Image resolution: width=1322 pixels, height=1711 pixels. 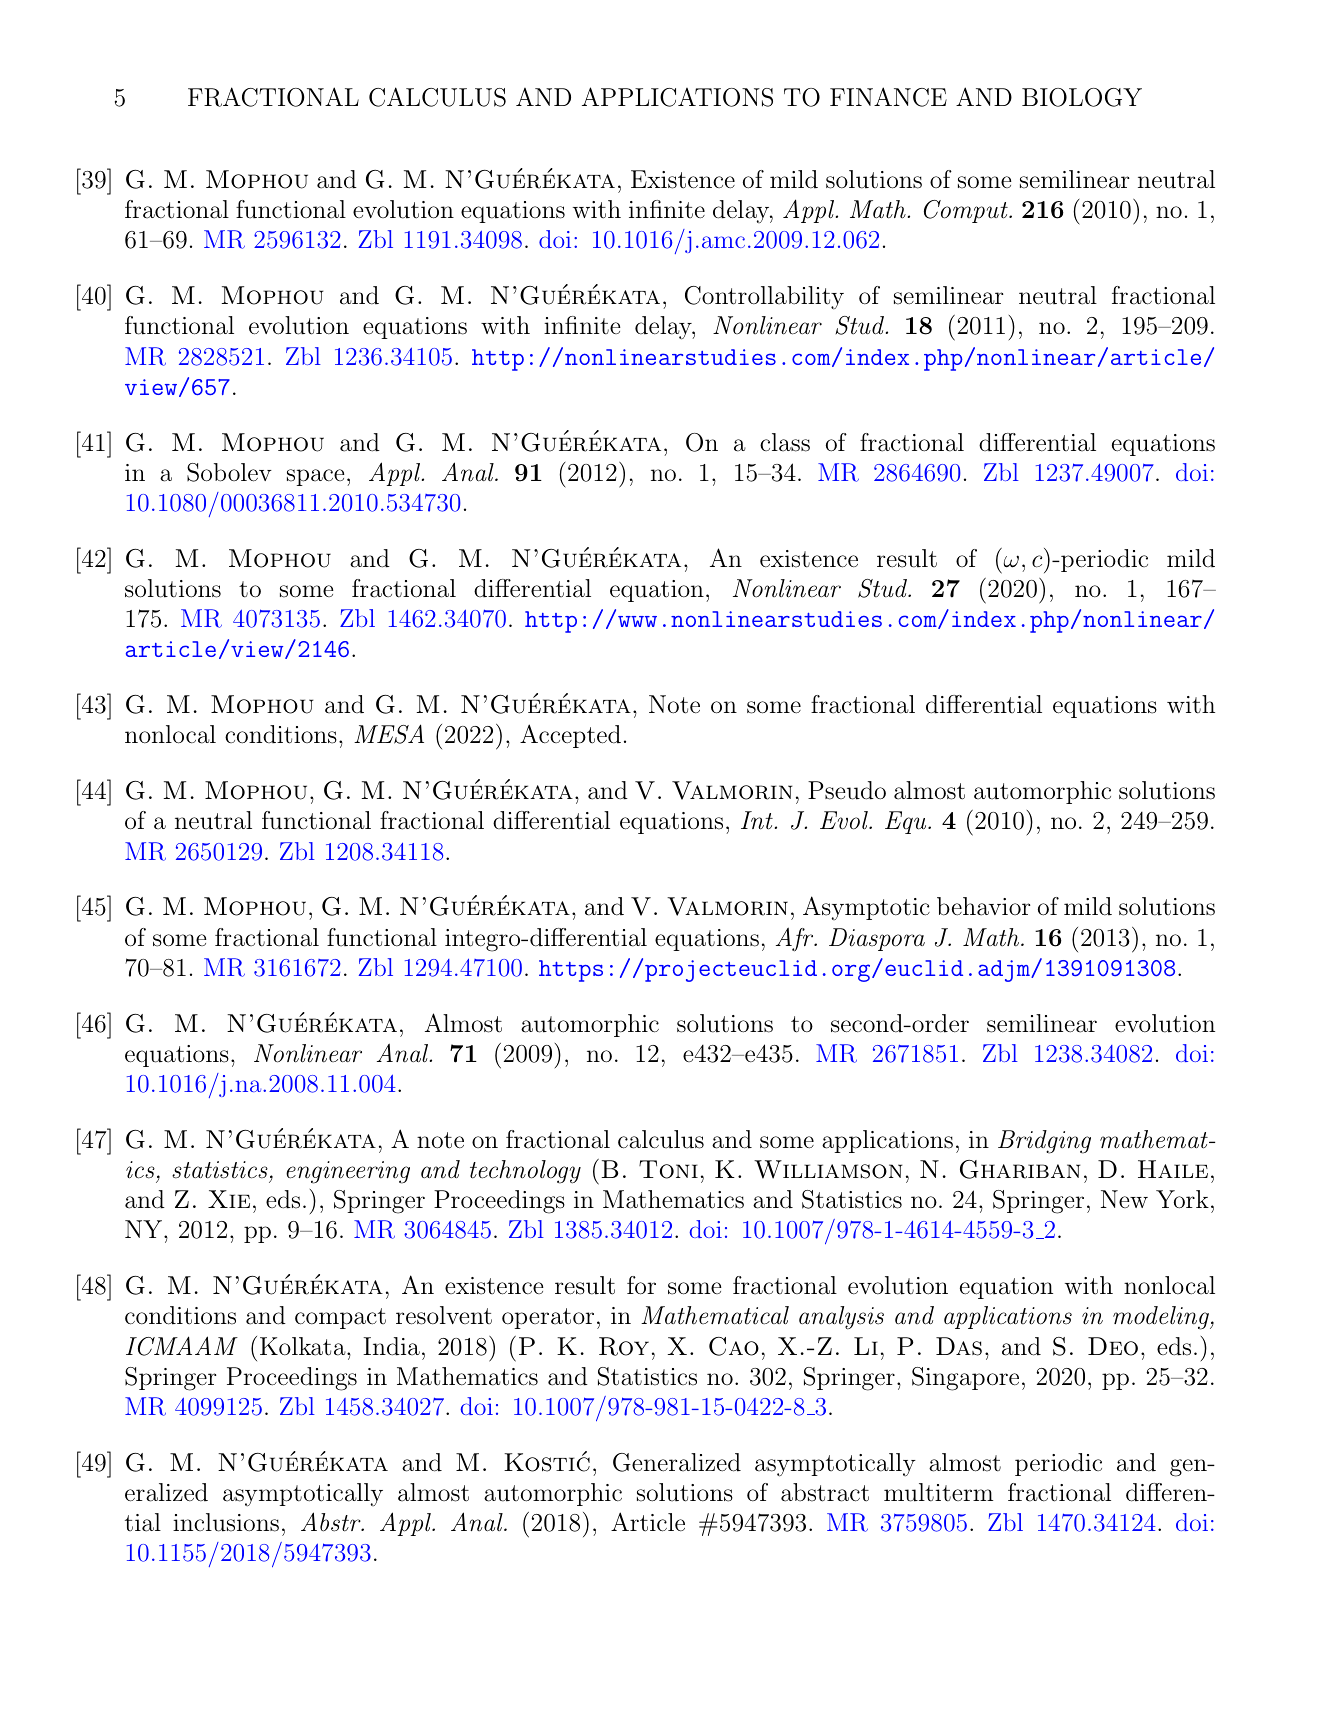 I want to click on MESA, so click(x=389, y=734).
